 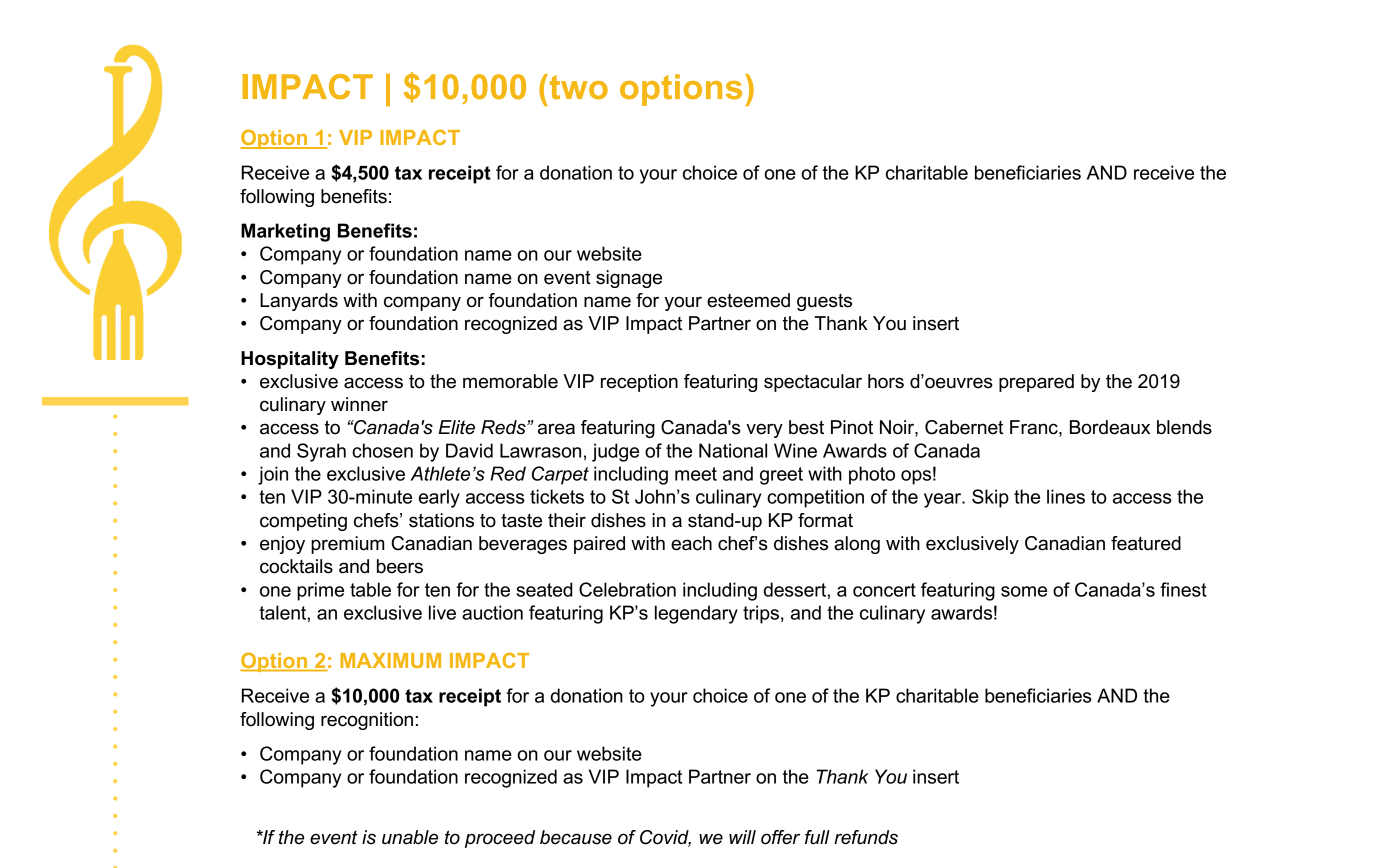 I want to click on chosen, so click(x=382, y=450).
